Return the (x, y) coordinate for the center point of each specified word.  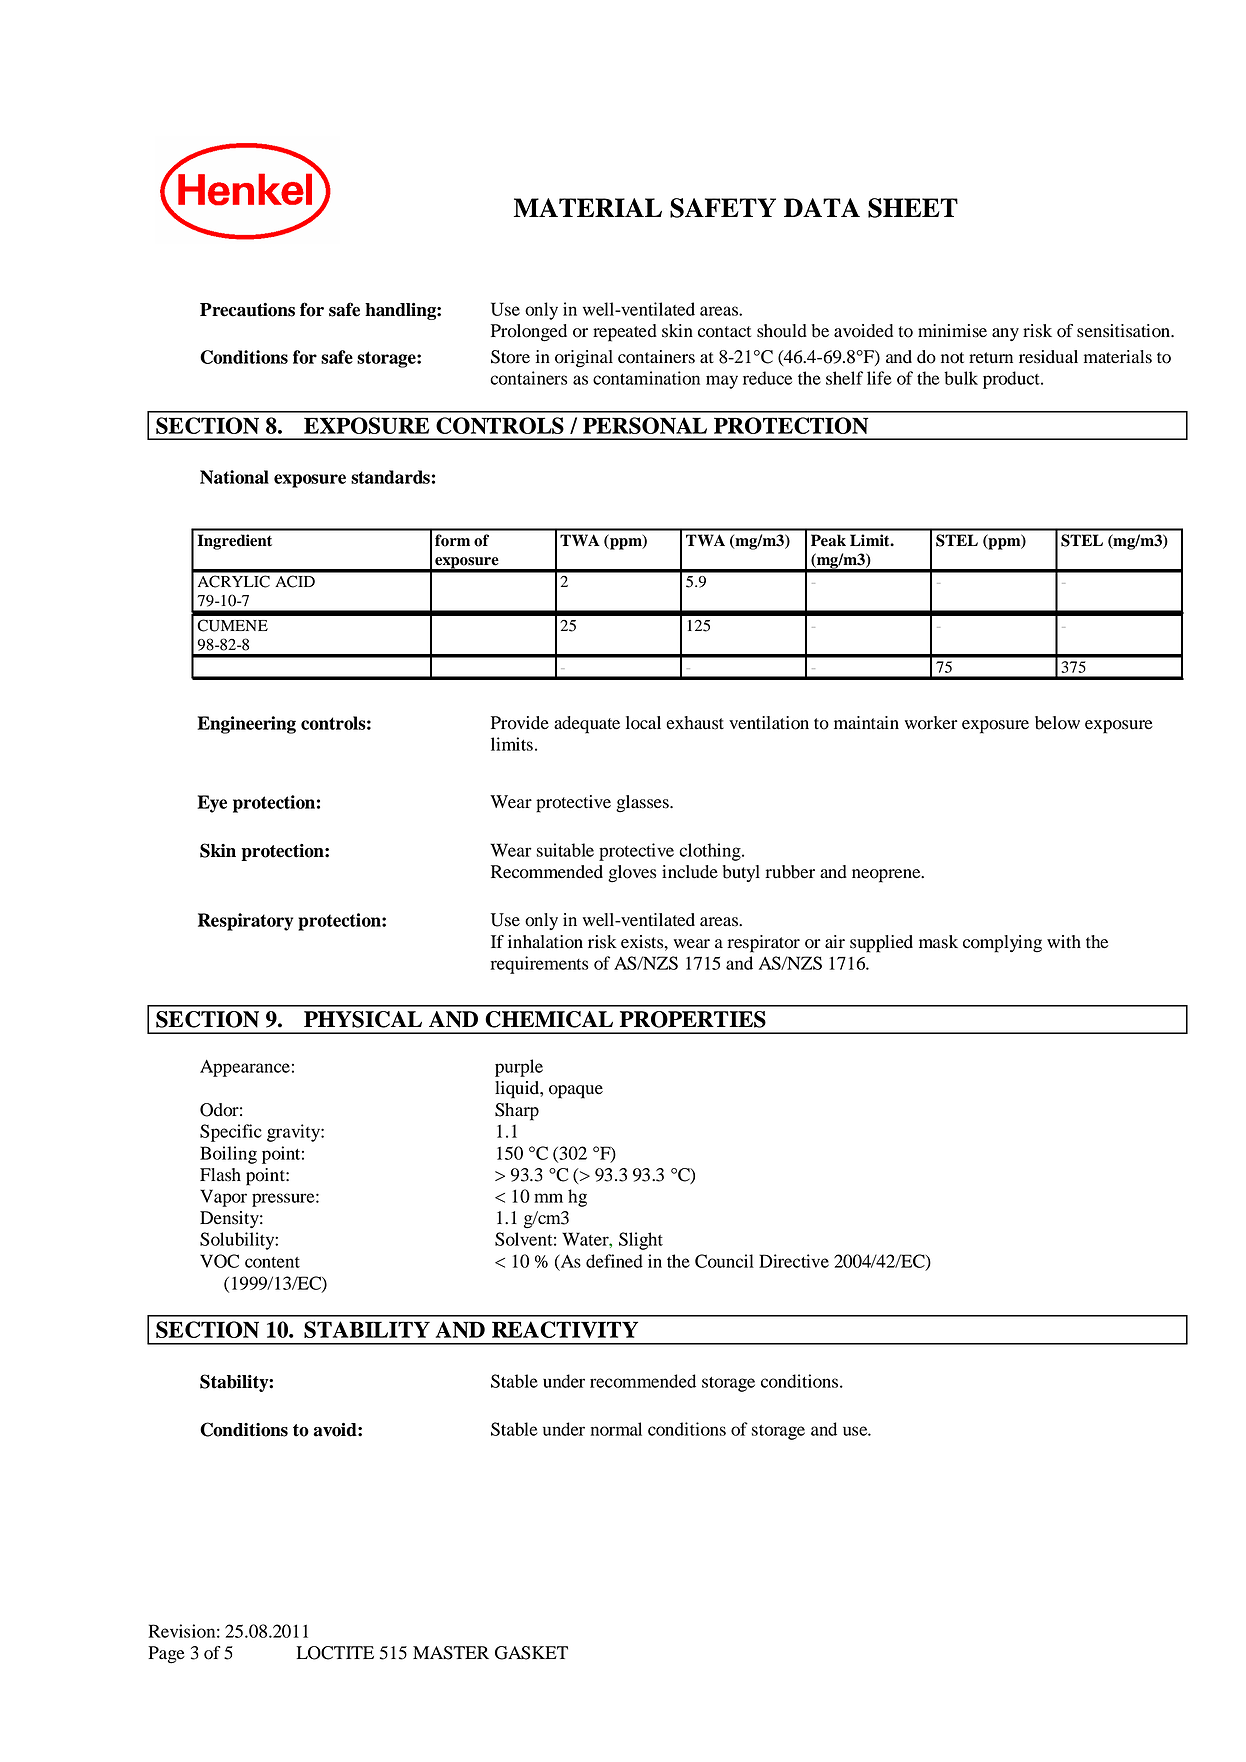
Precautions (247, 310)
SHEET (913, 208)
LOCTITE (335, 1653)
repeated (625, 333)
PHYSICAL (363, 1019)
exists (643, 942)
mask (938, 942)
